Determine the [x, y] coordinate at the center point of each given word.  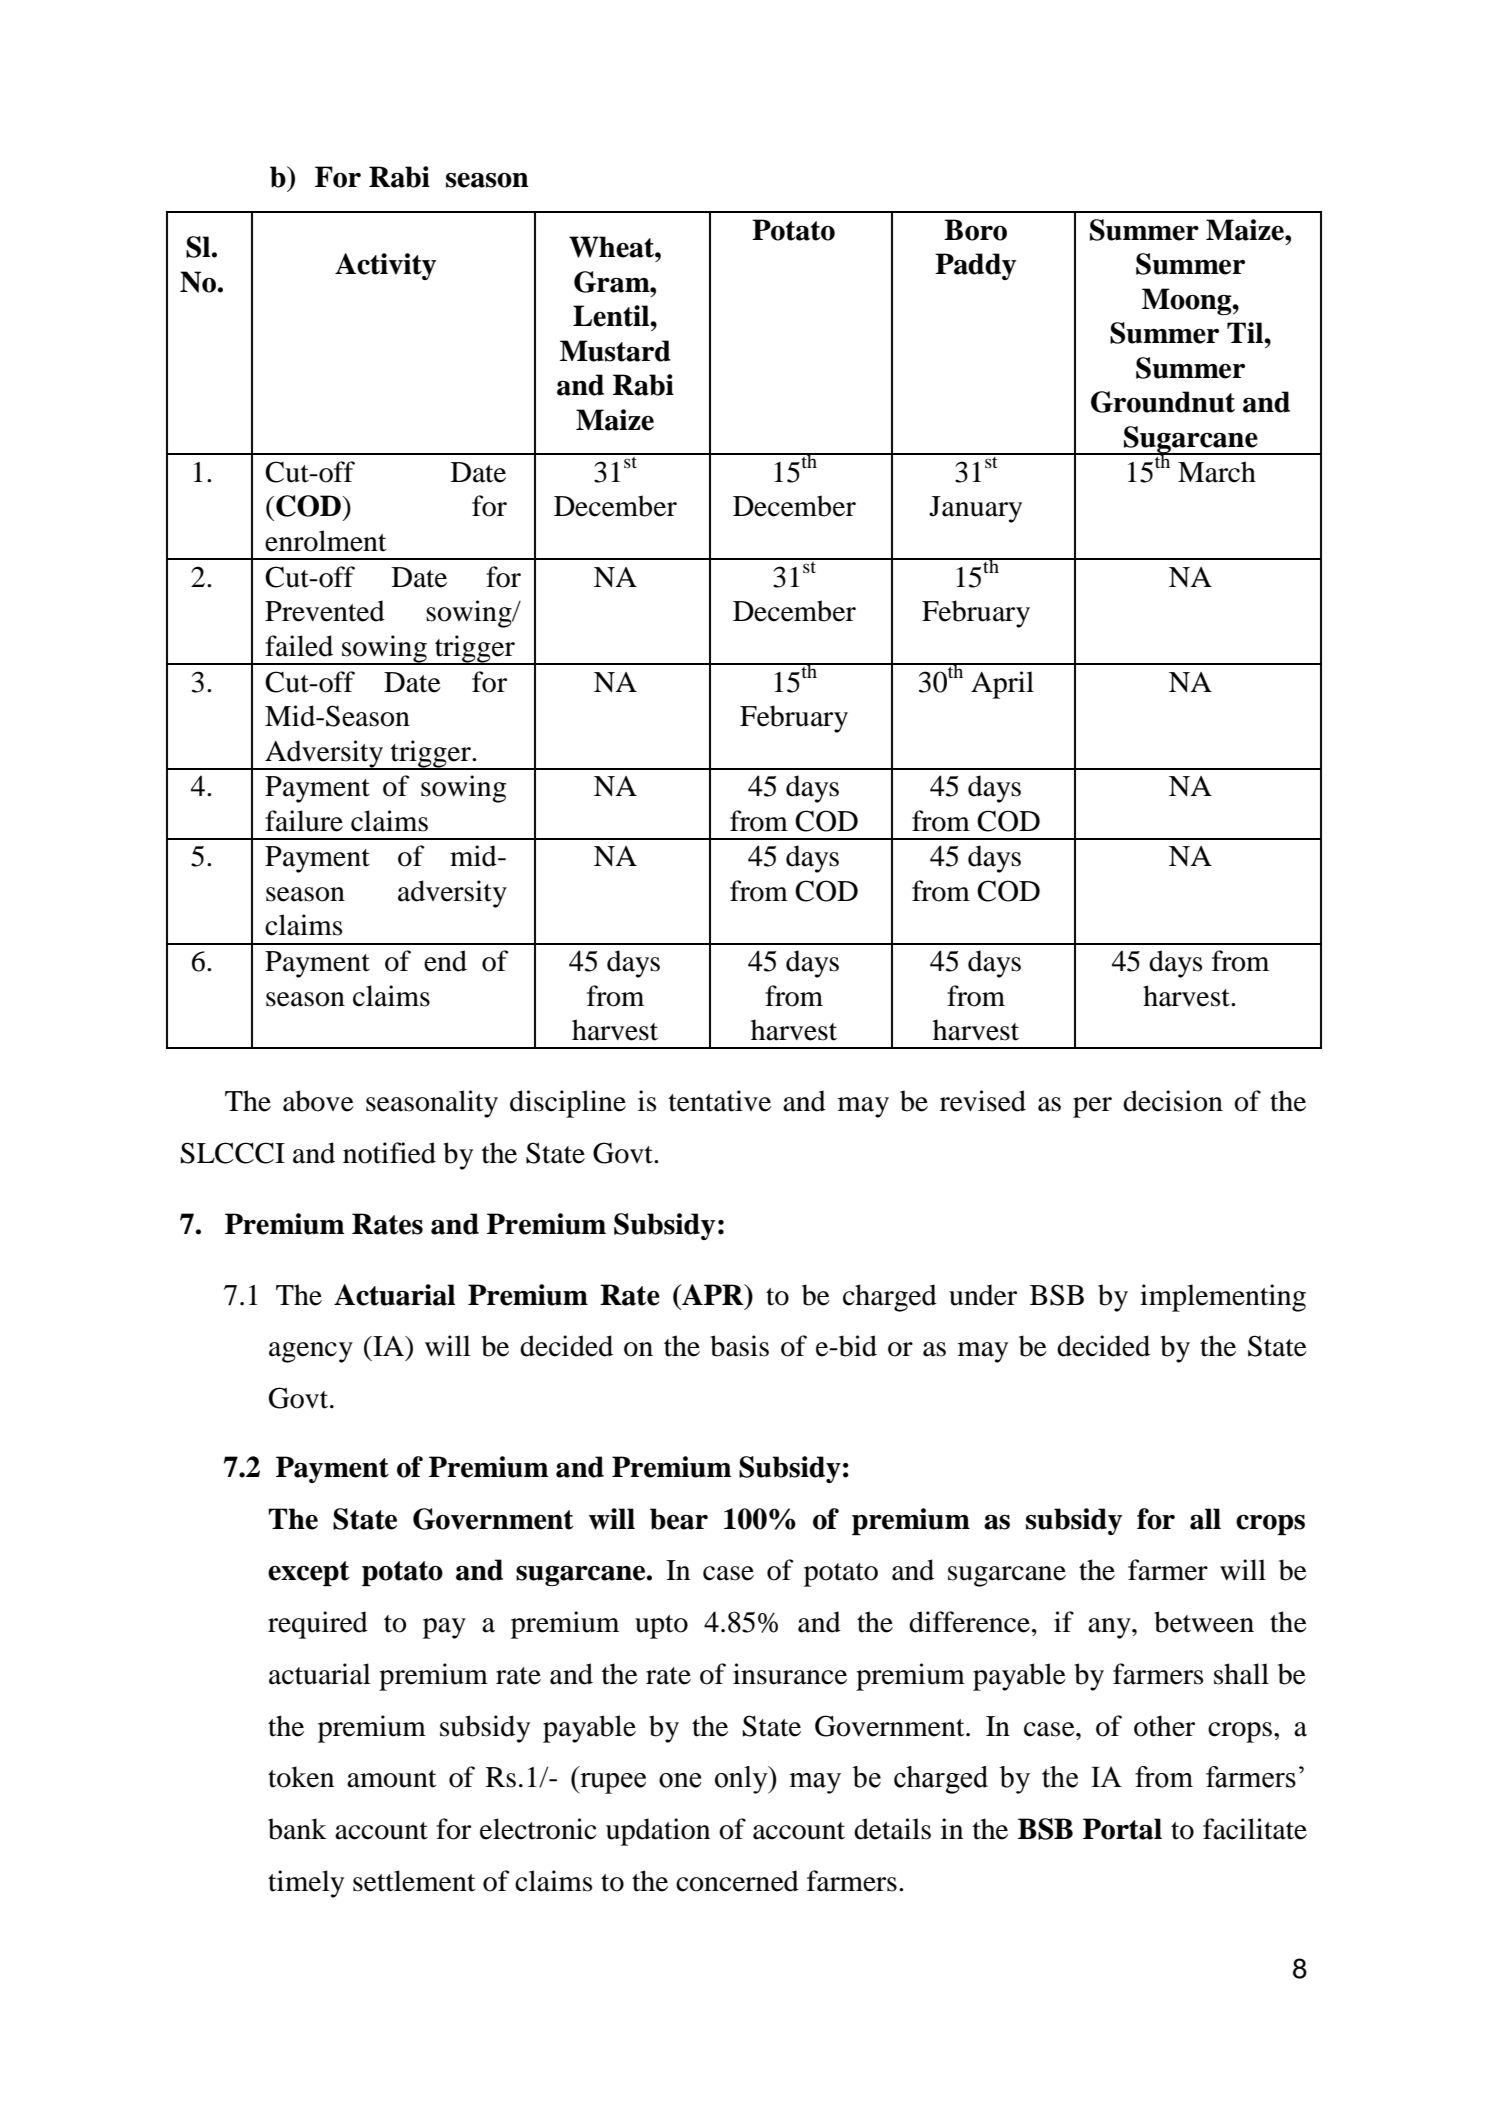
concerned [737, 1881]
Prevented [325, 611]
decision [1173, 1101]
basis [739, 1346]
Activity [385, 266]
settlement [414, 1881]
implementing [1223, 1298]
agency [311, 1352]
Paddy [975, 266]
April [1002, 685]
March [1217, 472]
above [318, 1101]
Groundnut [1163, 402]
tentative [720, 1101]
